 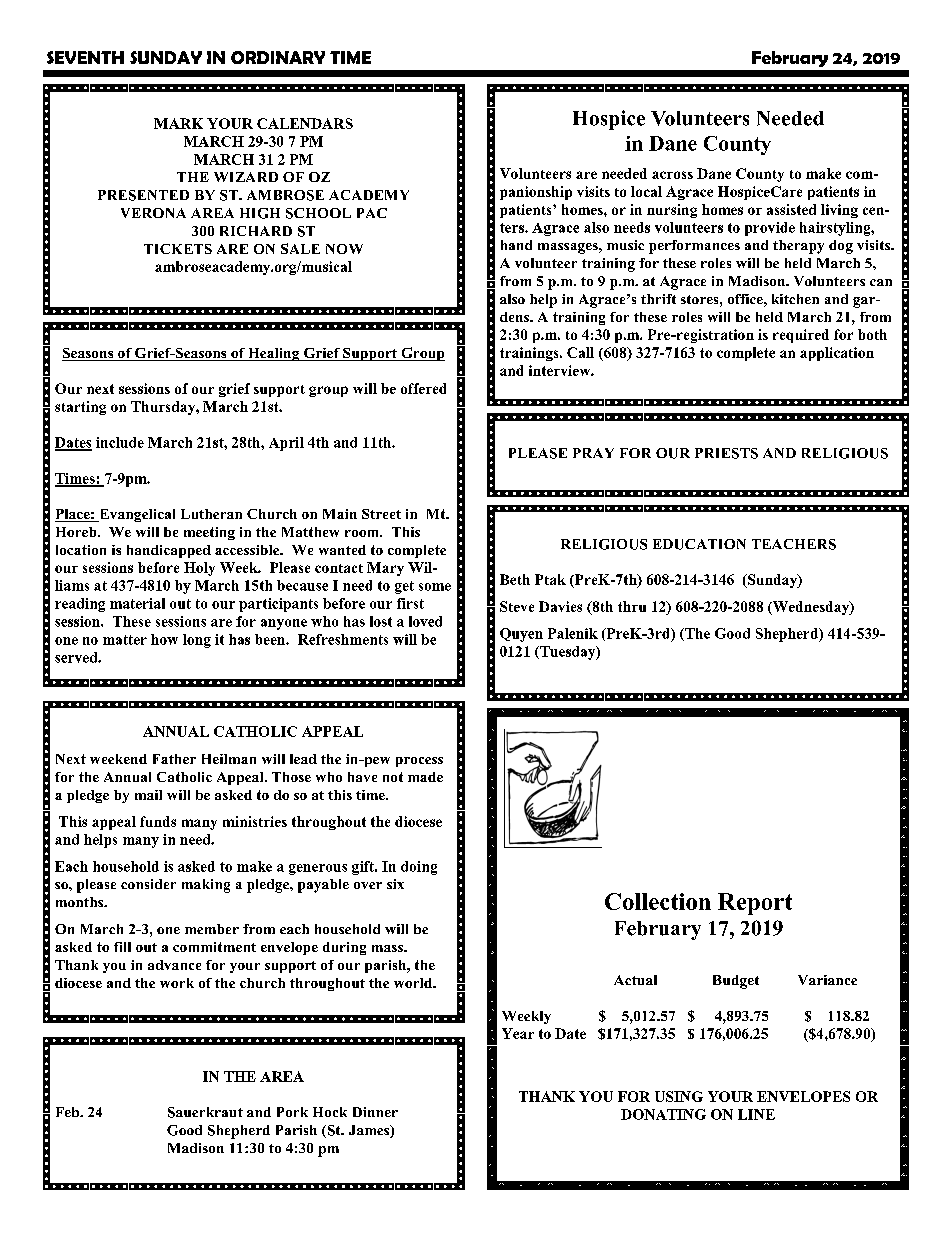 What do you see at coordinates (515, 579) in the screenshot?
I see `Beth` at bounding box center [515, 579].
